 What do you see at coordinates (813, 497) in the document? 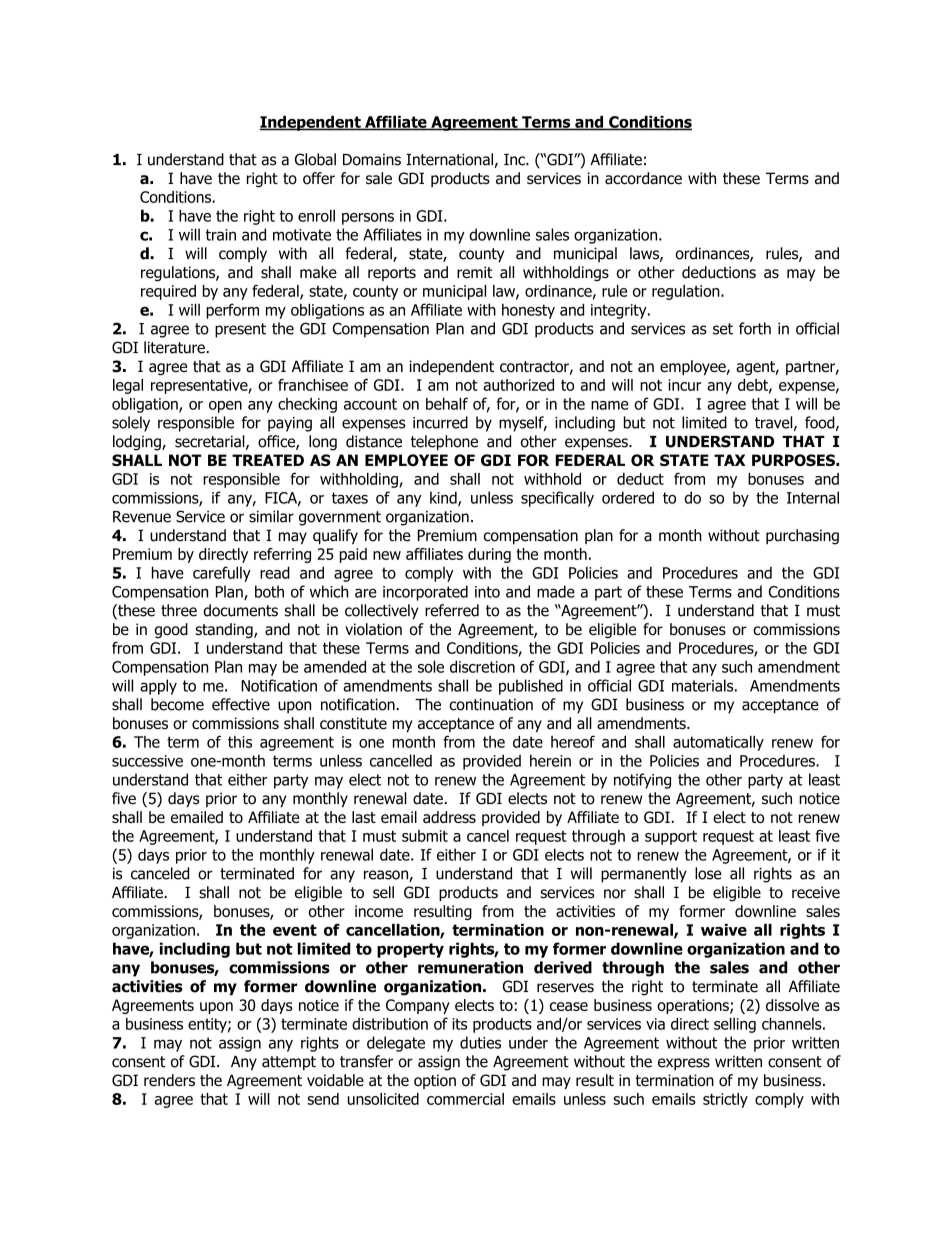
I see `Internal` at bounding box center [813, 497].
